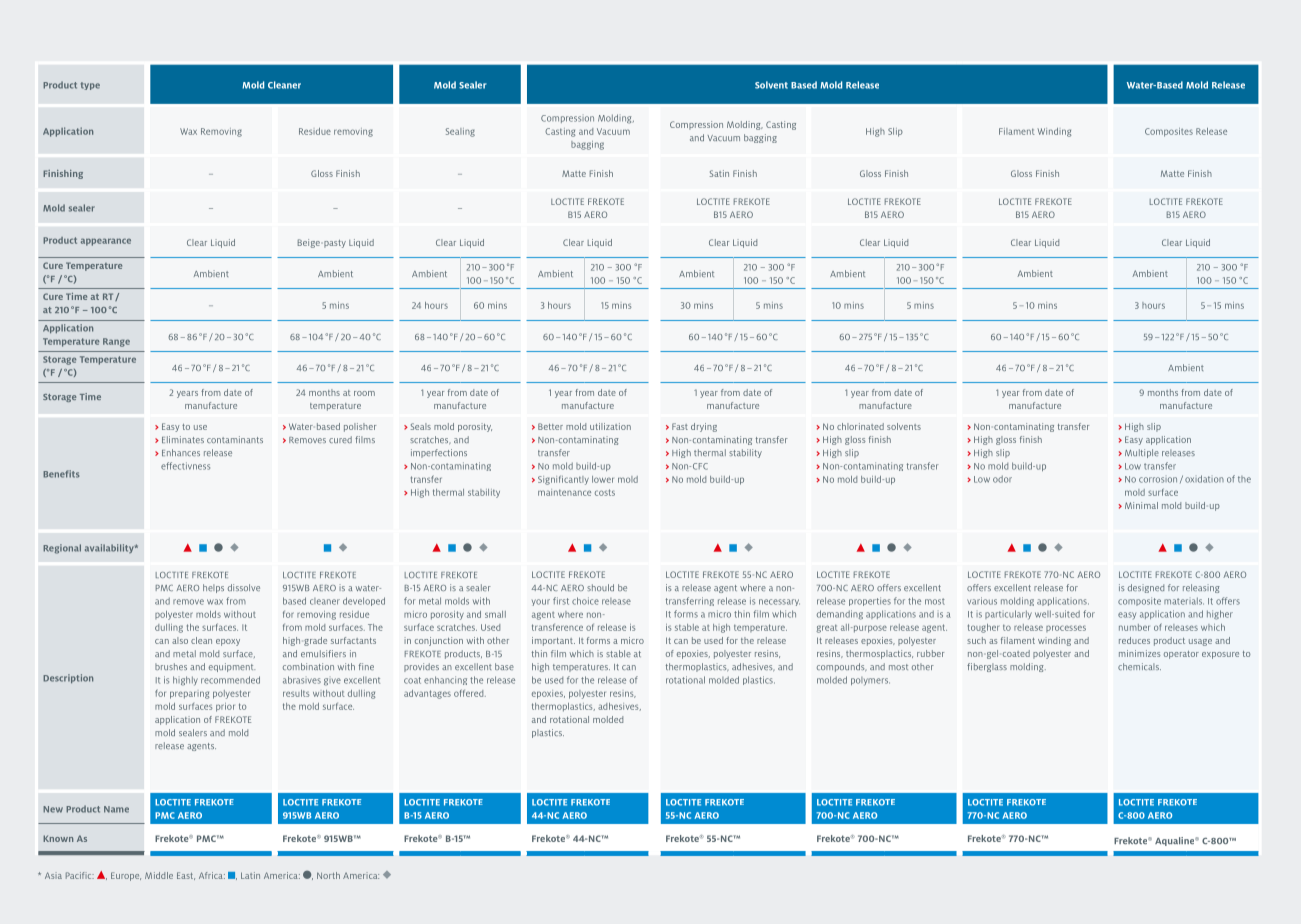  Describe the element at coordinates (610, 426) in the page. I see `utilization` at that location.
